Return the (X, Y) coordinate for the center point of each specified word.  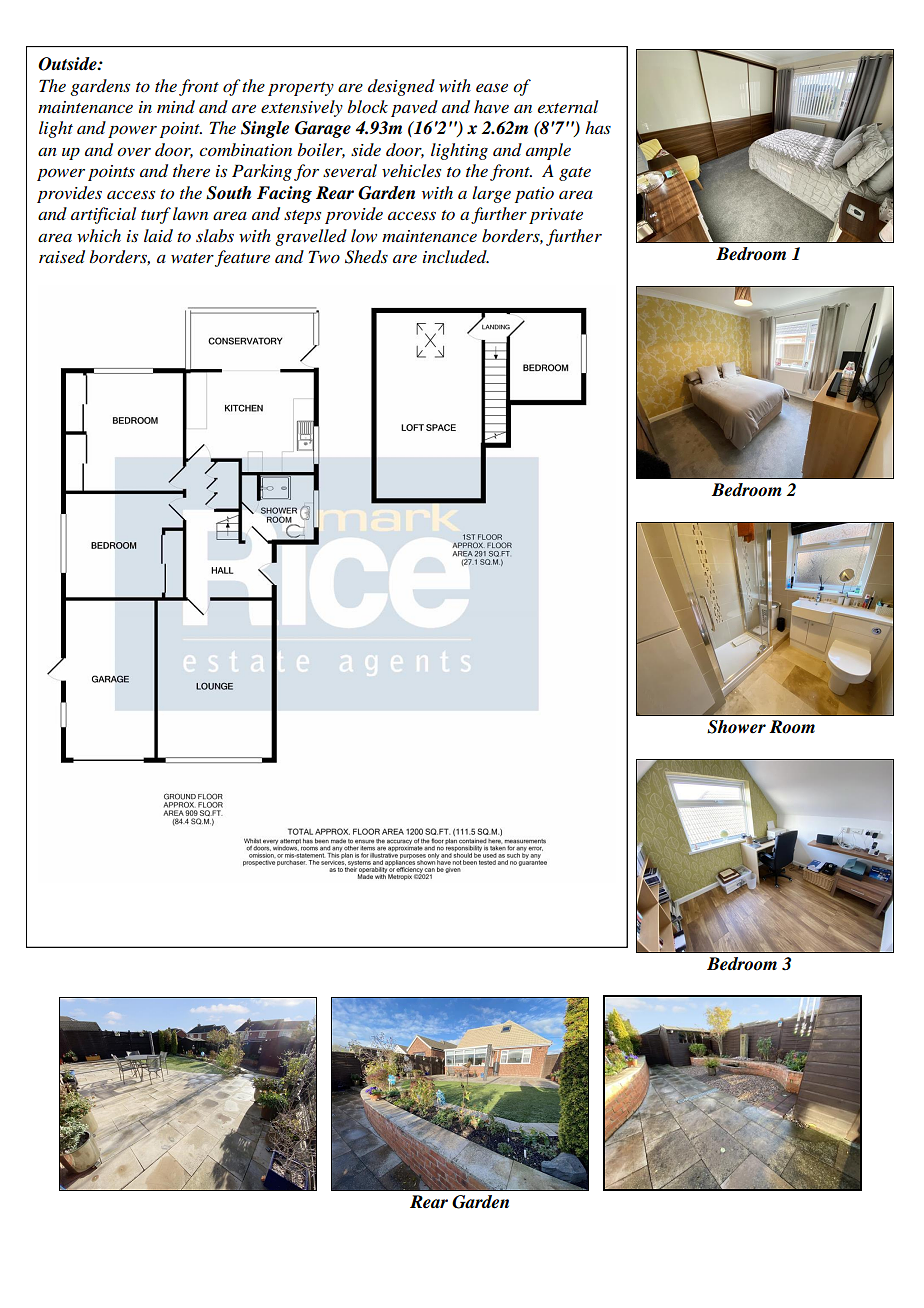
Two (324, 256)
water (192, 258)
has (598, 127)
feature (242, 258)
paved (414, 108)
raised (62, 257)
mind (176, 107)
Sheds (366, 257)
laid (158, 236)
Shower (736, 727)
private (556, 216)
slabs (215, 235)
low (364, 235)
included (456, 257)
